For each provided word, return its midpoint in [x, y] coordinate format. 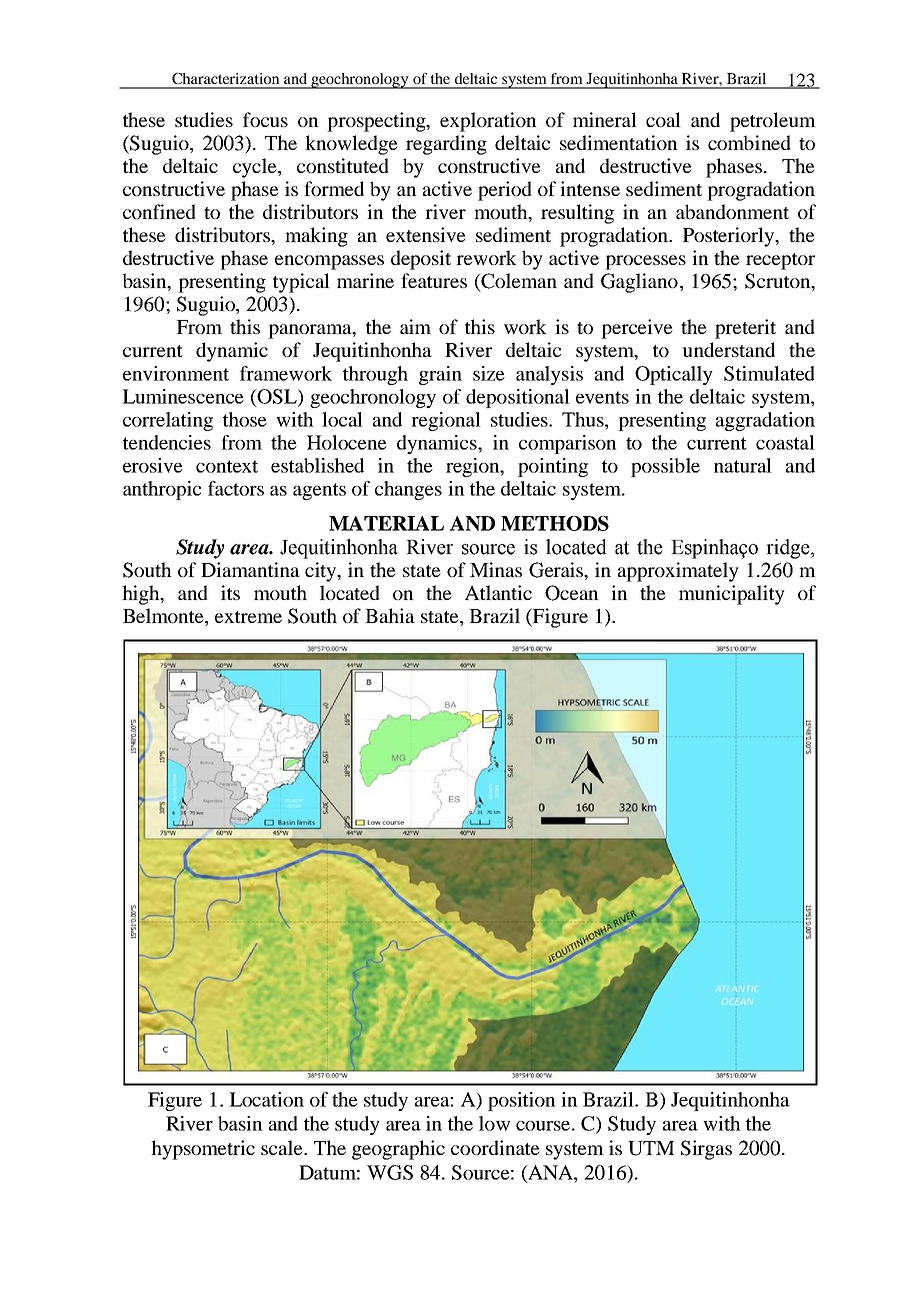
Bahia [390, 615]
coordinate [495, 1147]
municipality [732, 595]
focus [265, 119]
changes [408, 490]
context [227, 466]
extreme [248, 617]
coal [663, 119]
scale [283, 1147]
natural [743, 465]
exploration [488, 122]
